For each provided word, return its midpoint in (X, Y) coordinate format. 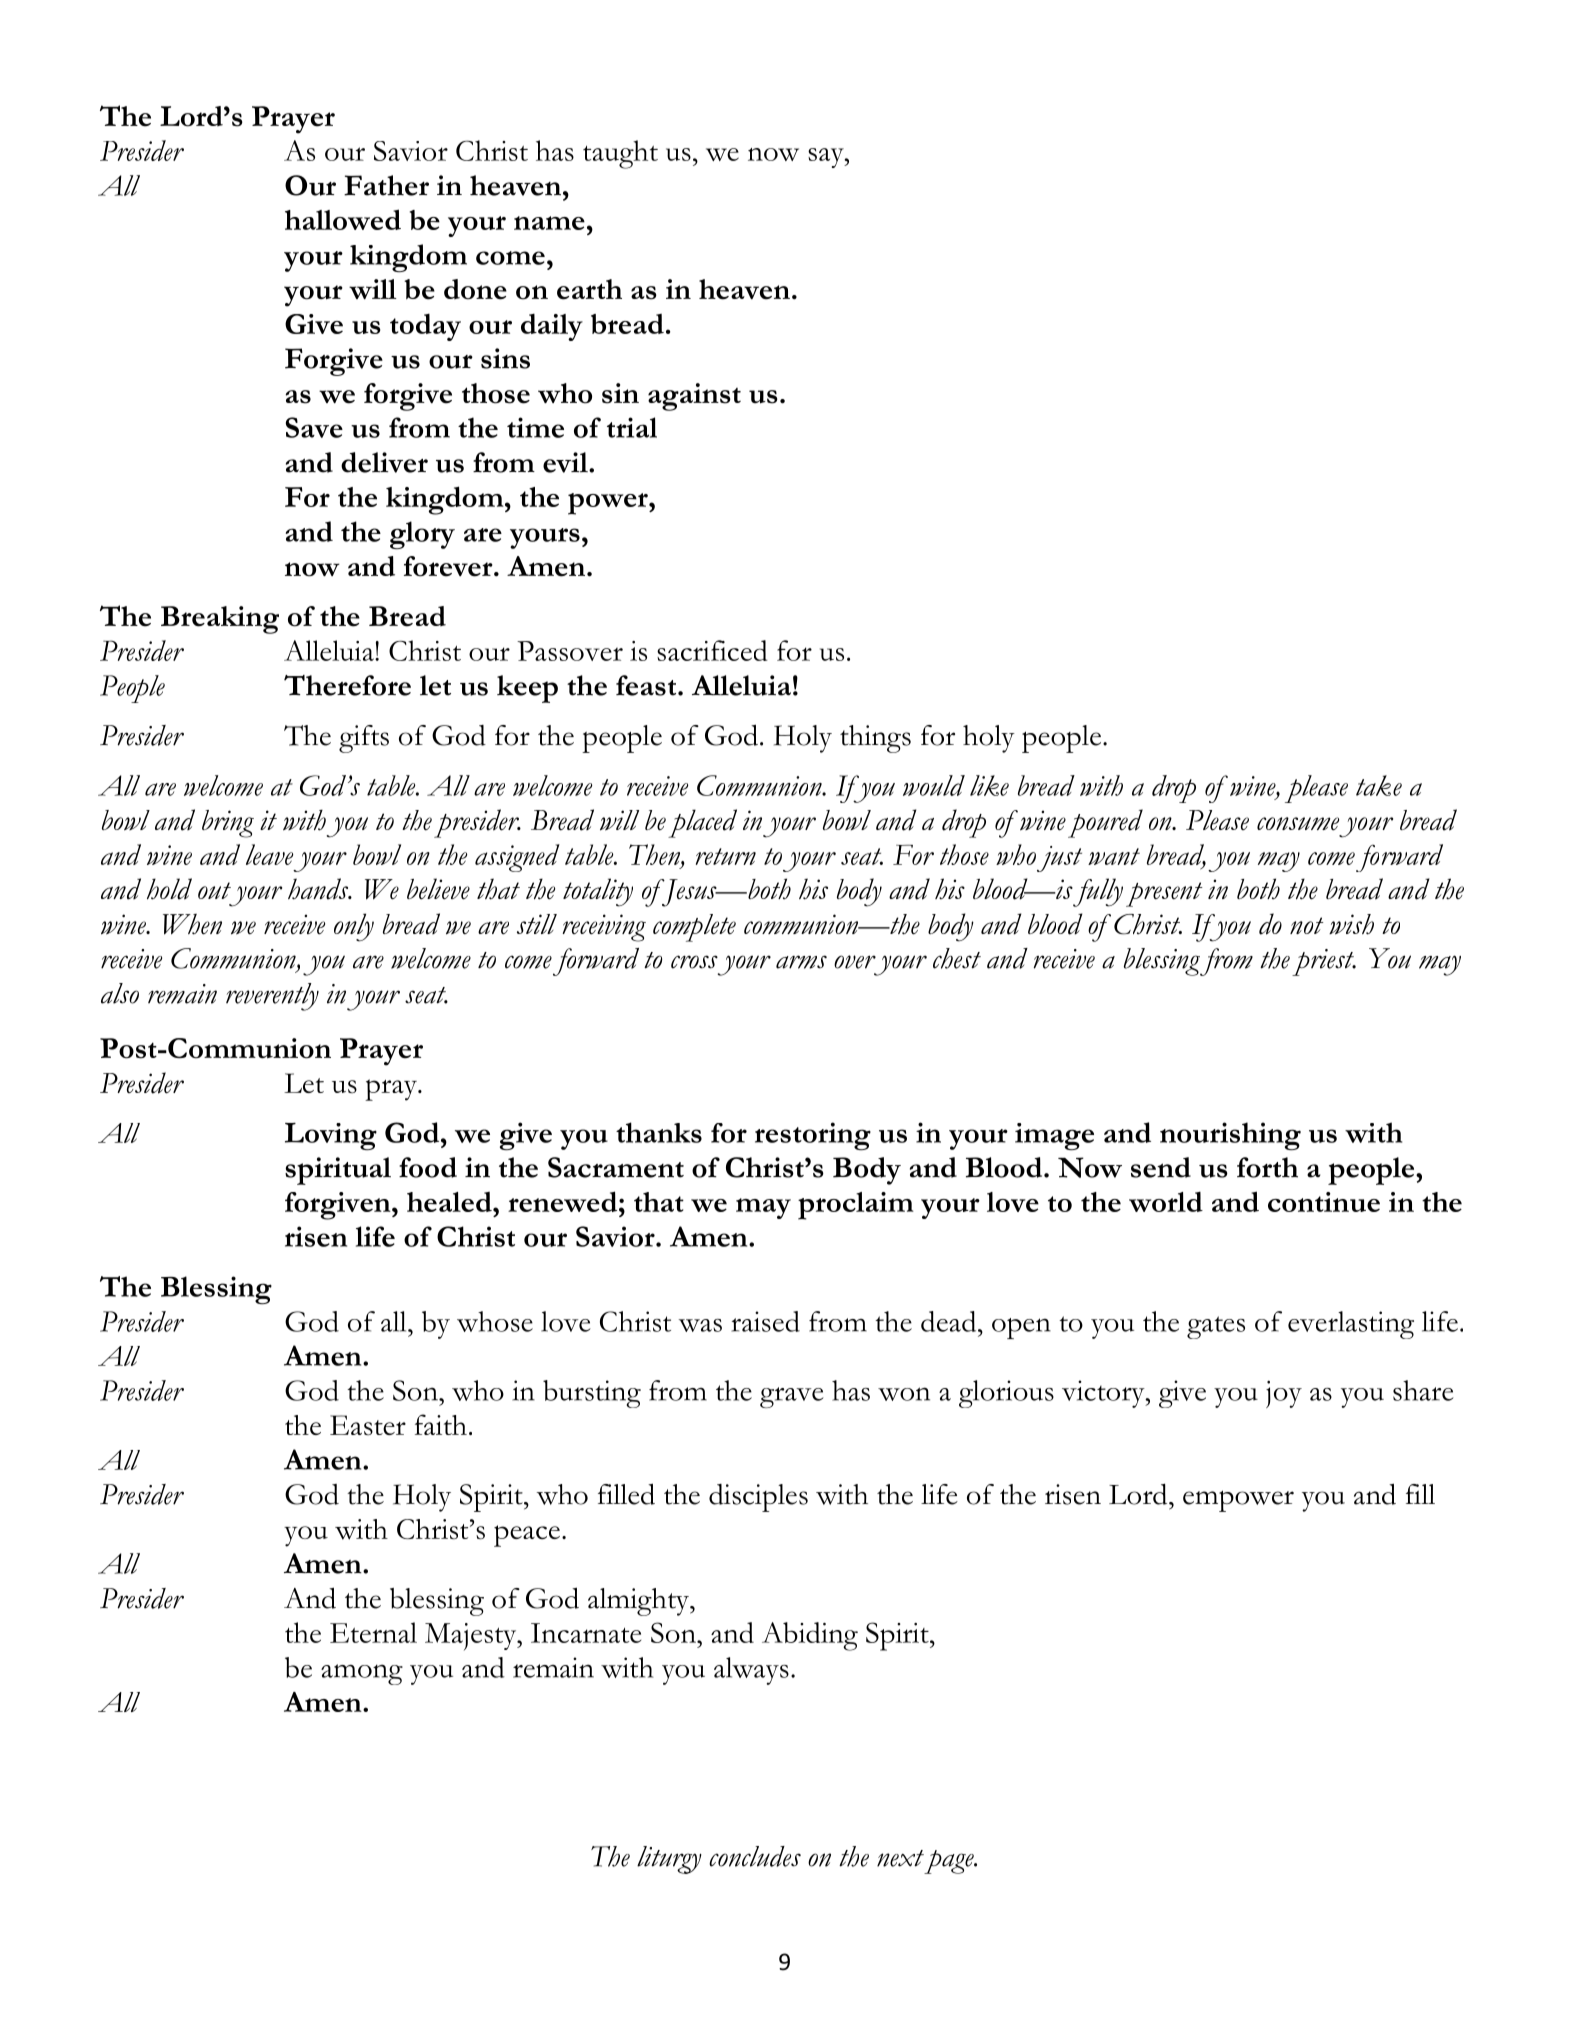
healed (450, 1202)
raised (765, 1321)
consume (1298, 824)
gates (1216, 1327)
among (362, 1674)
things (875, 739)
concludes (755, 1856)
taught (620, 154)
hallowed (343, 219)
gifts (364, 739)
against (694, 397)
